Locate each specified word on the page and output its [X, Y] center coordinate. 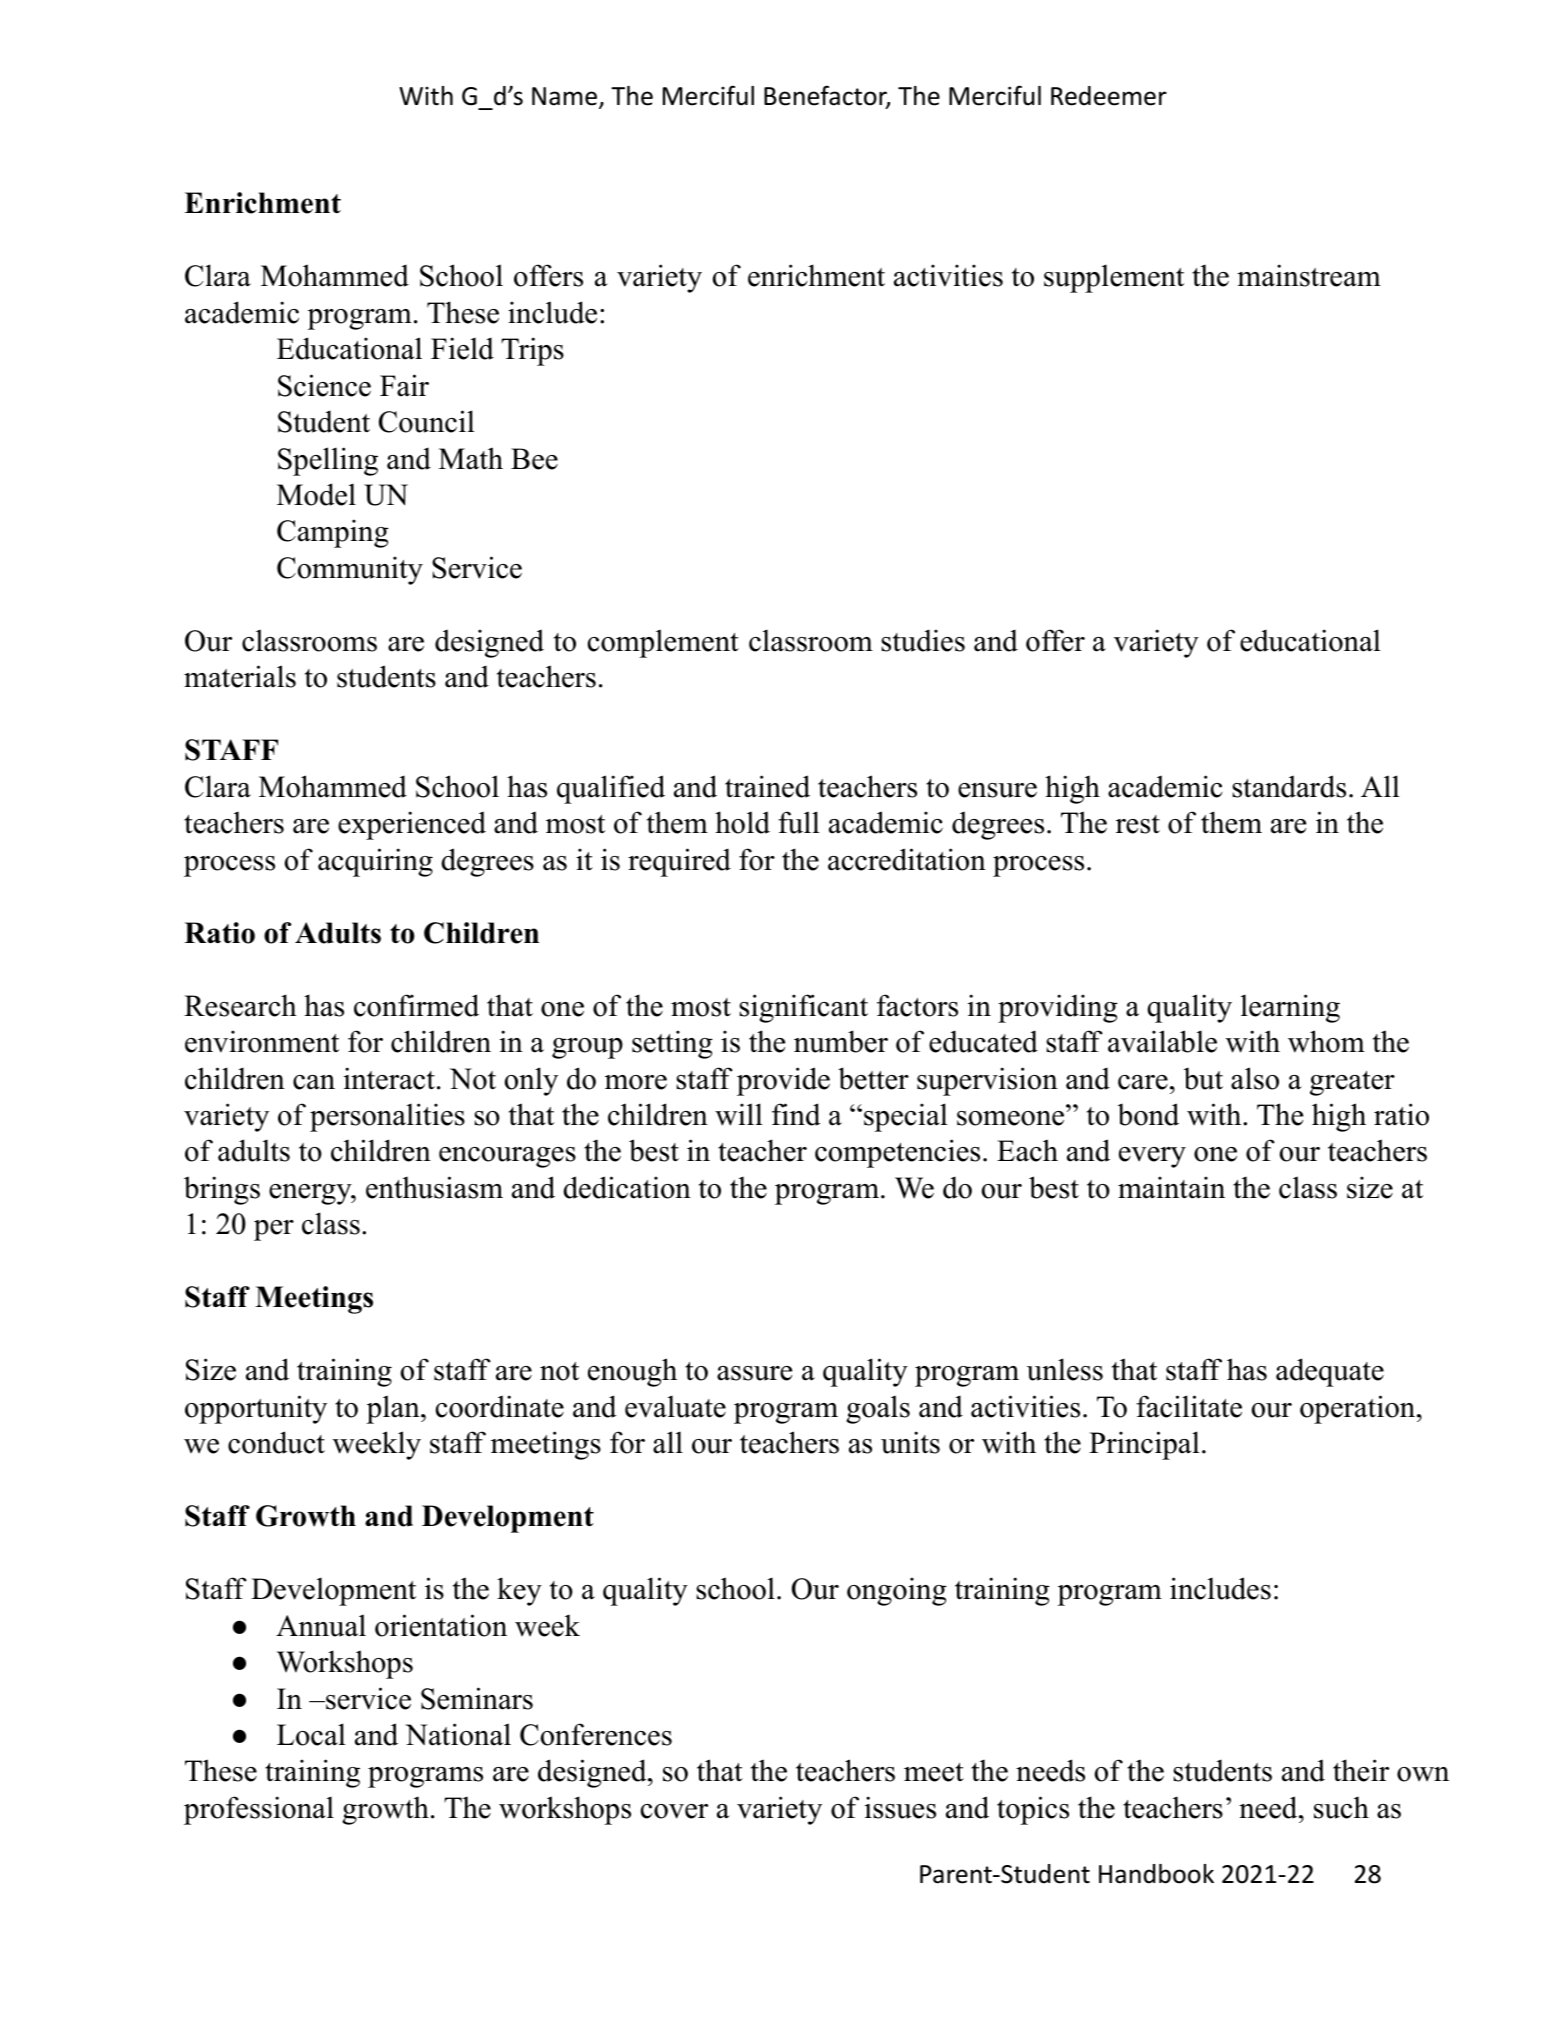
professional [259, 1810]
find [796, 1114]
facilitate [1189, 1406]
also [1255, 1078]
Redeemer [1109, 96]
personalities [387, 1117]
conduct [276, 1442]
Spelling [328, 461]
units [910, 1442]
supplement [1114, 278]
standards [1289, 786]
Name [564, 96]
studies [923, 640]
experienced [412, 825]
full [799, 822]
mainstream [1309, 275]
